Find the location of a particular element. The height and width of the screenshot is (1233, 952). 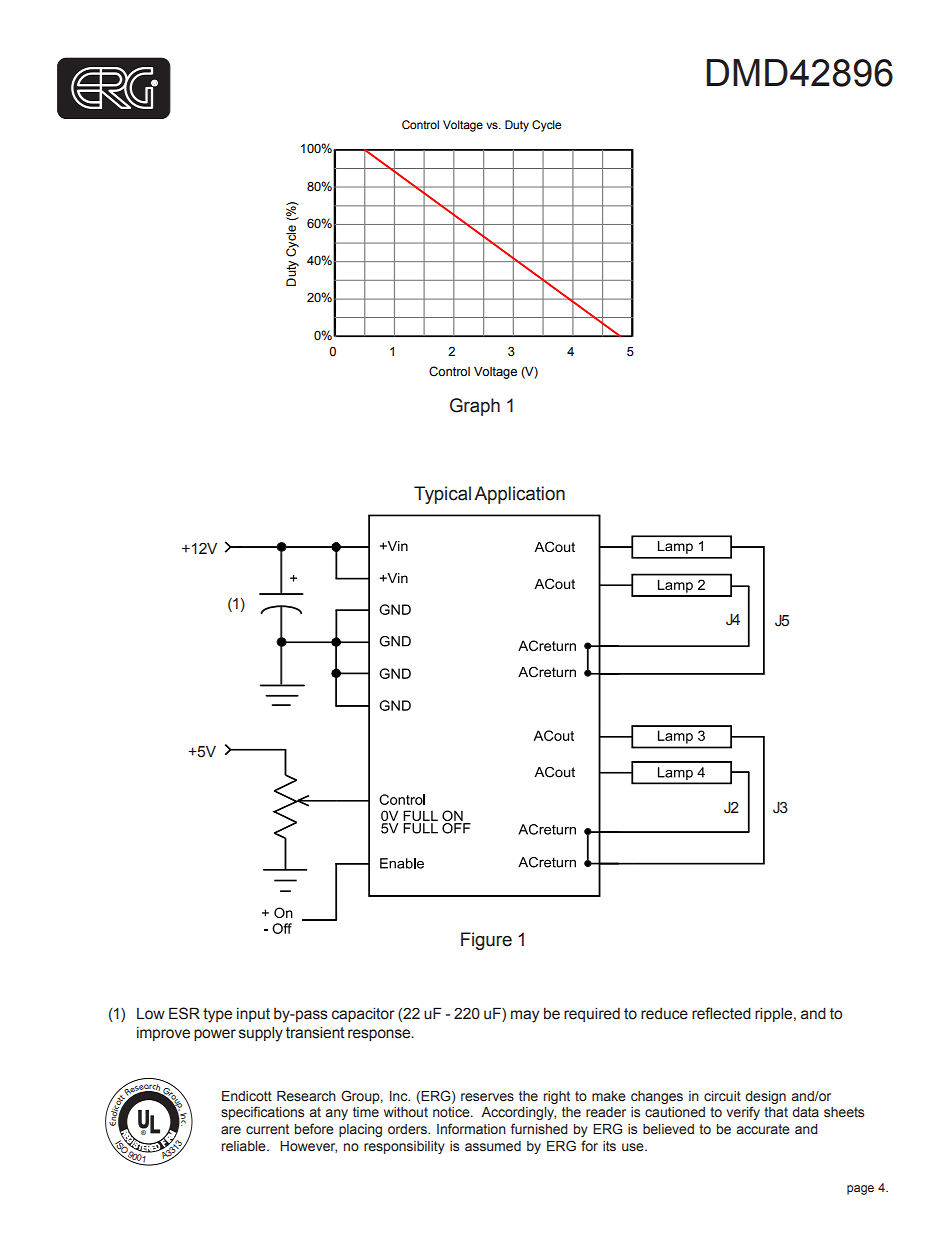

input is located at coordinates (253, 1015).
